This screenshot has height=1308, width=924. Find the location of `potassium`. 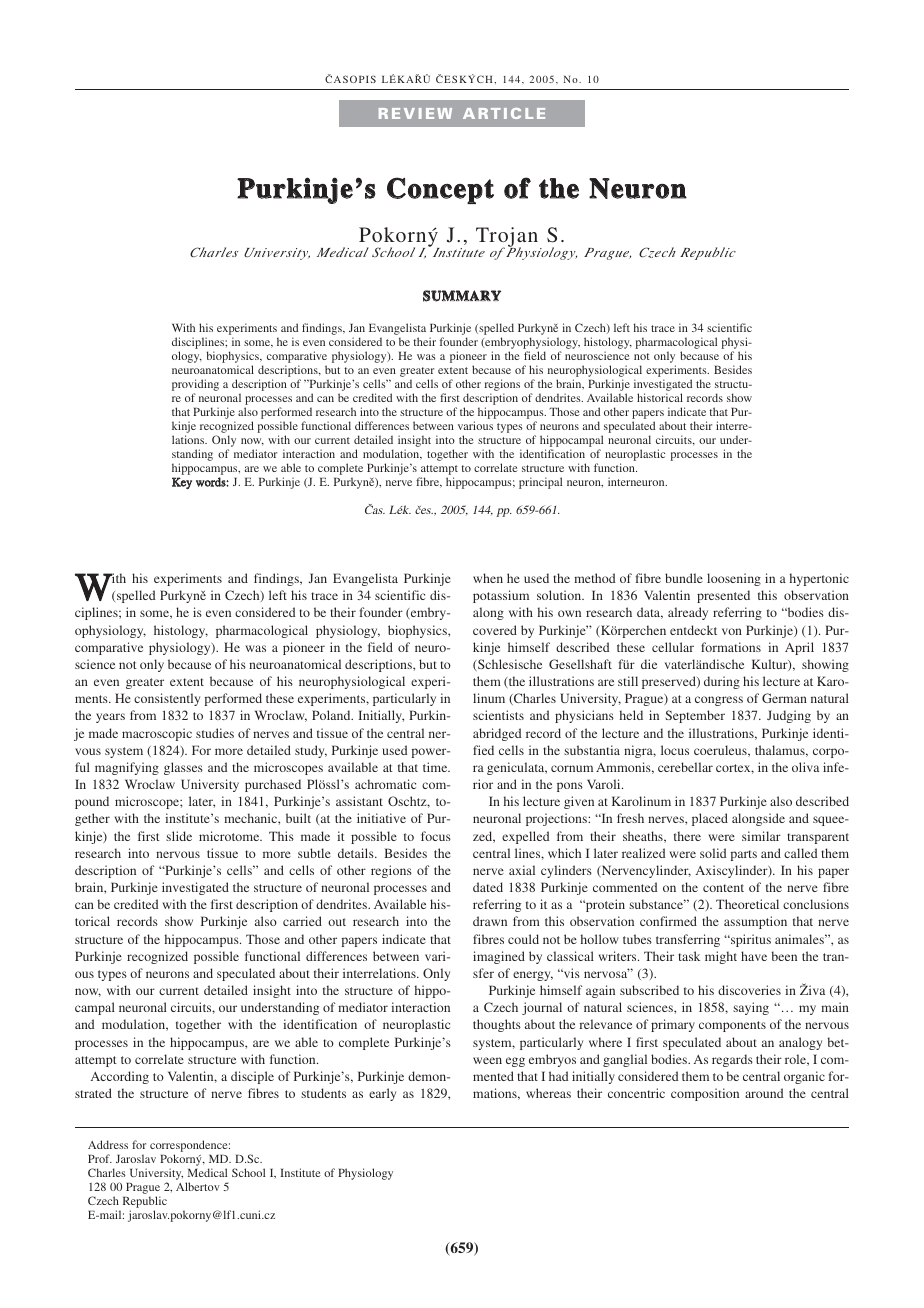

potassium is located at coordinates (501, 596).
